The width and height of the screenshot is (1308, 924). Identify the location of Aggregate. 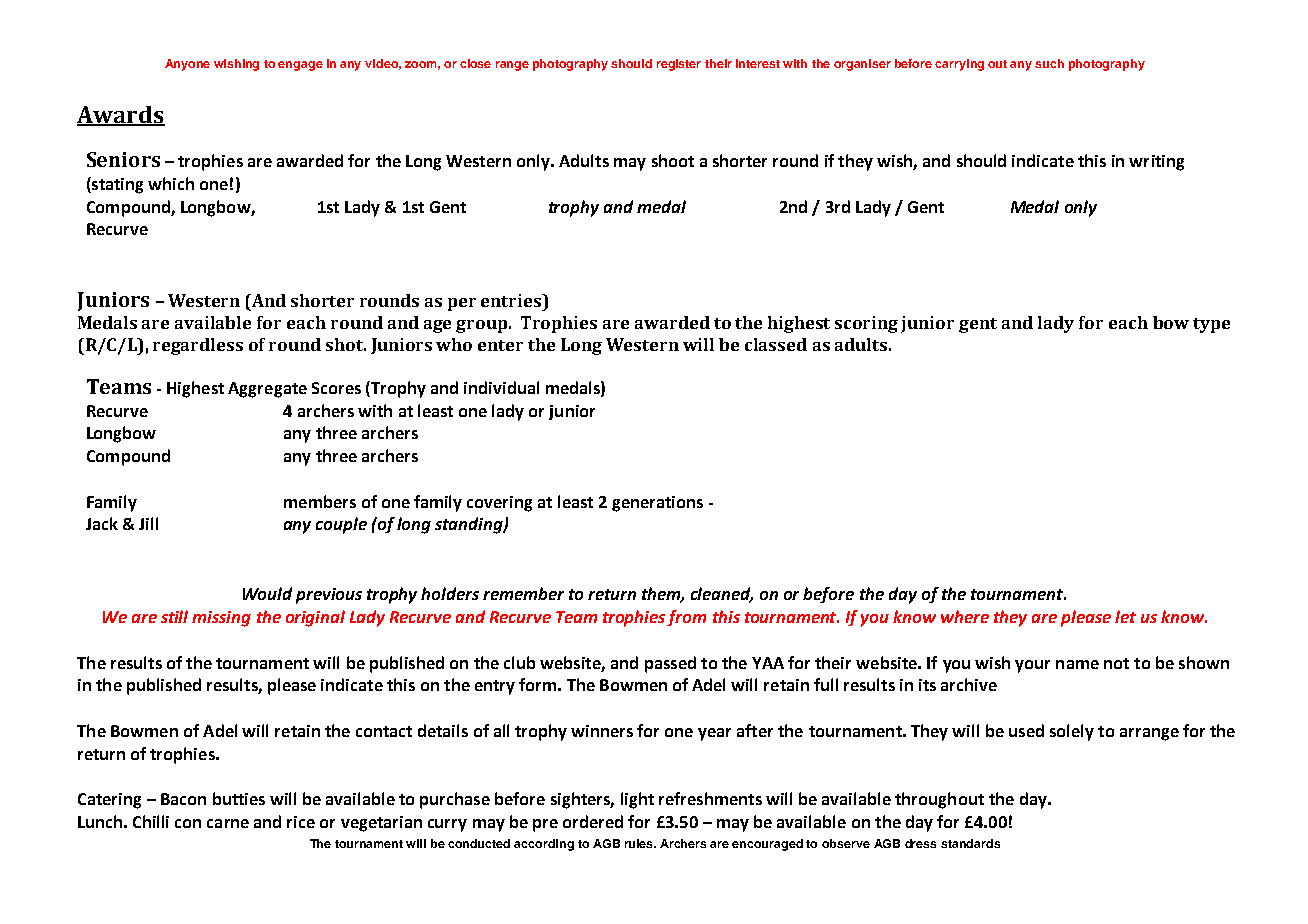
(267, 390).
